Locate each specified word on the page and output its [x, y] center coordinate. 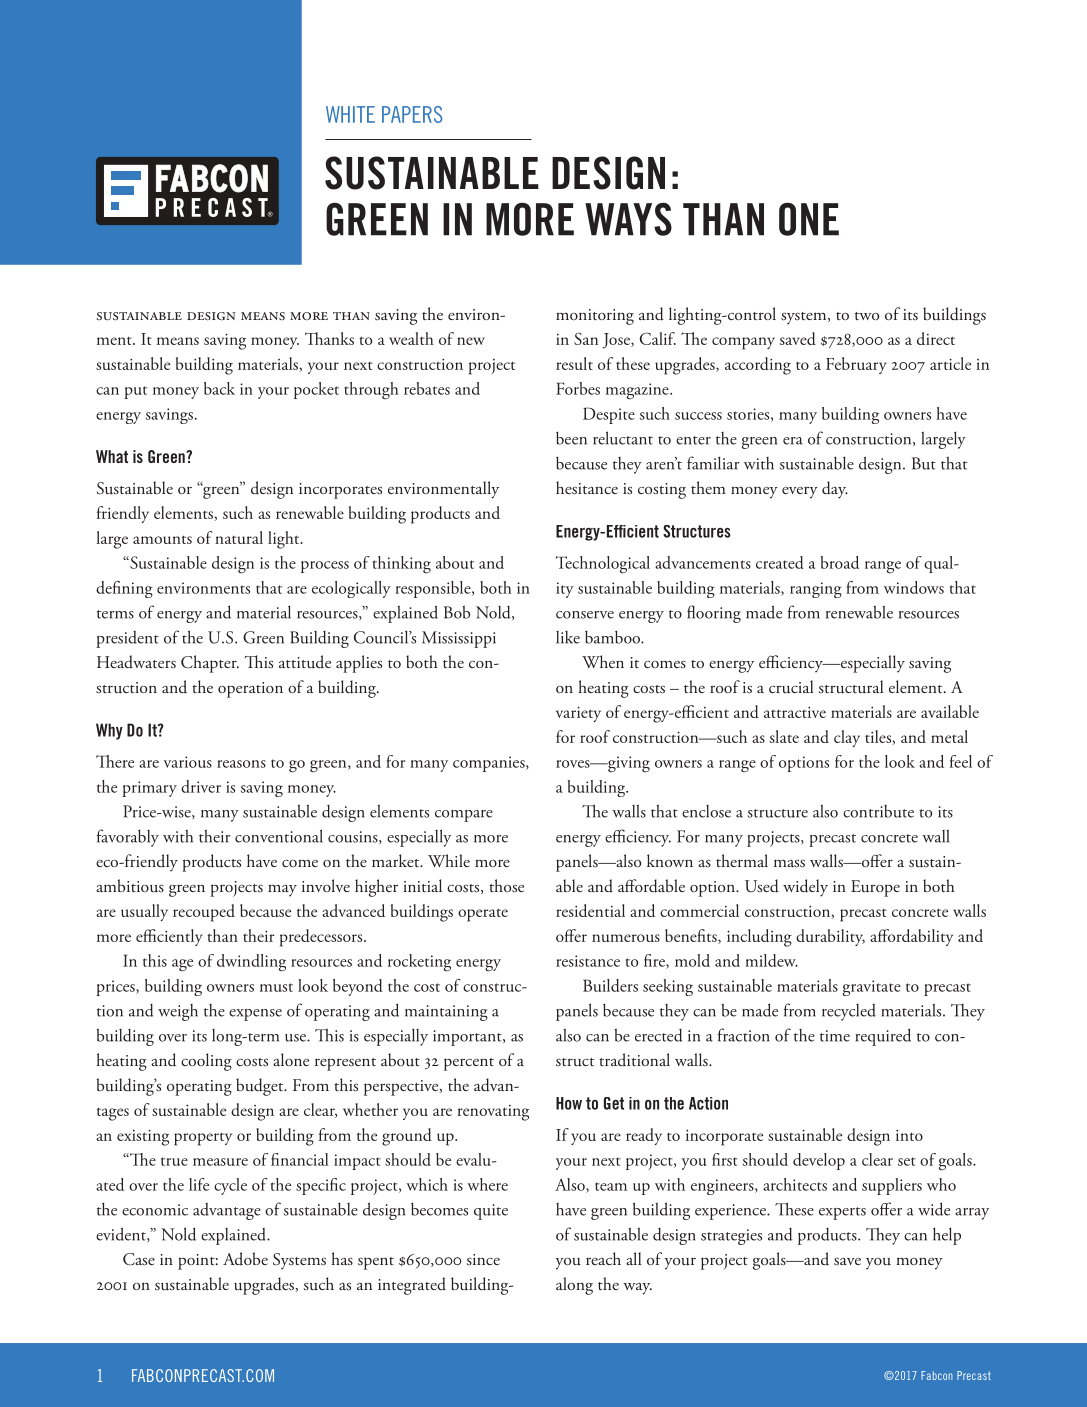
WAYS [628, 219]
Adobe [245, 1258]
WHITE [350, 114]
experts [842, 1213]
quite [491, 1212]
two [867, 316]
